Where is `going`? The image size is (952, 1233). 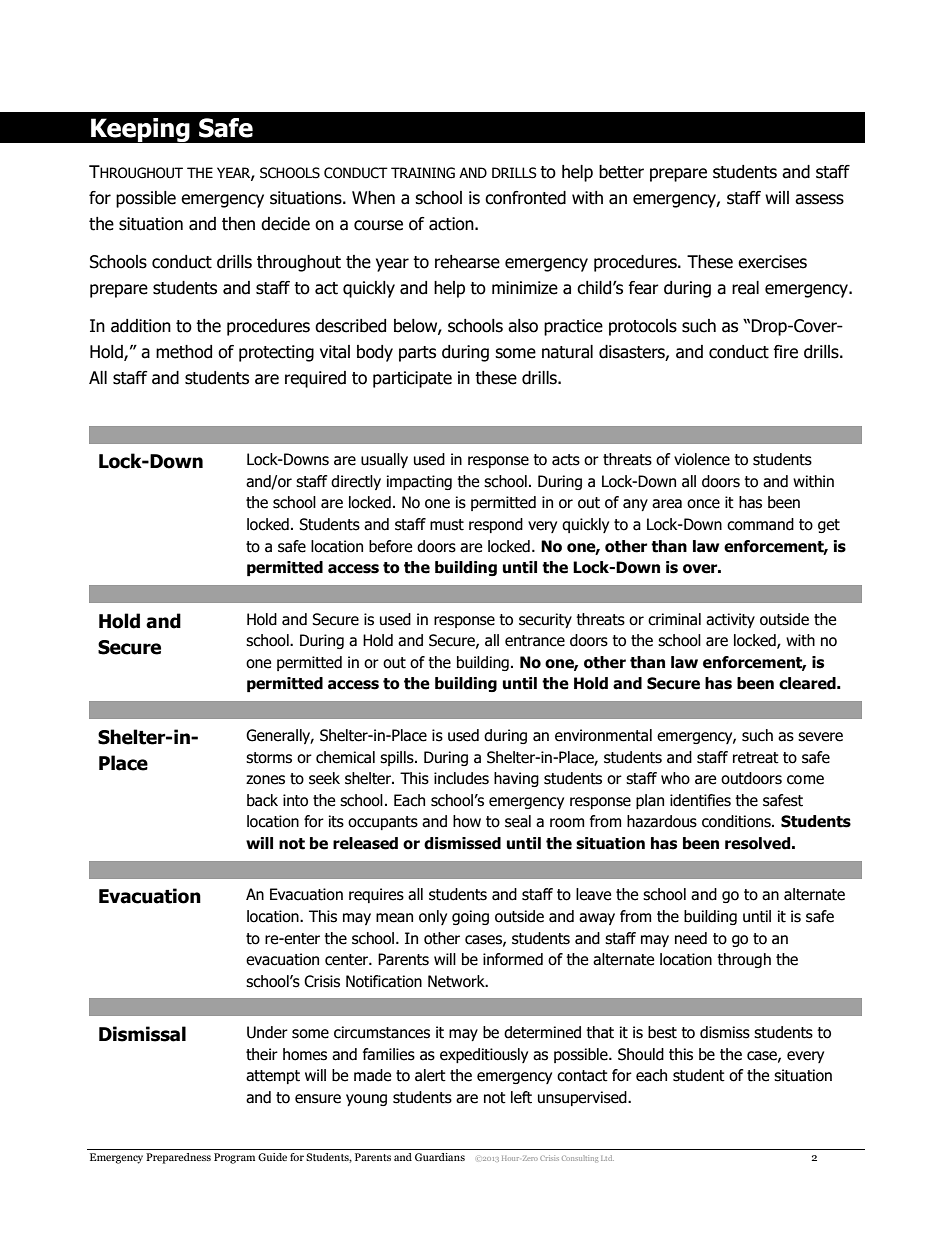 going is located at coordinates (470, 917).
